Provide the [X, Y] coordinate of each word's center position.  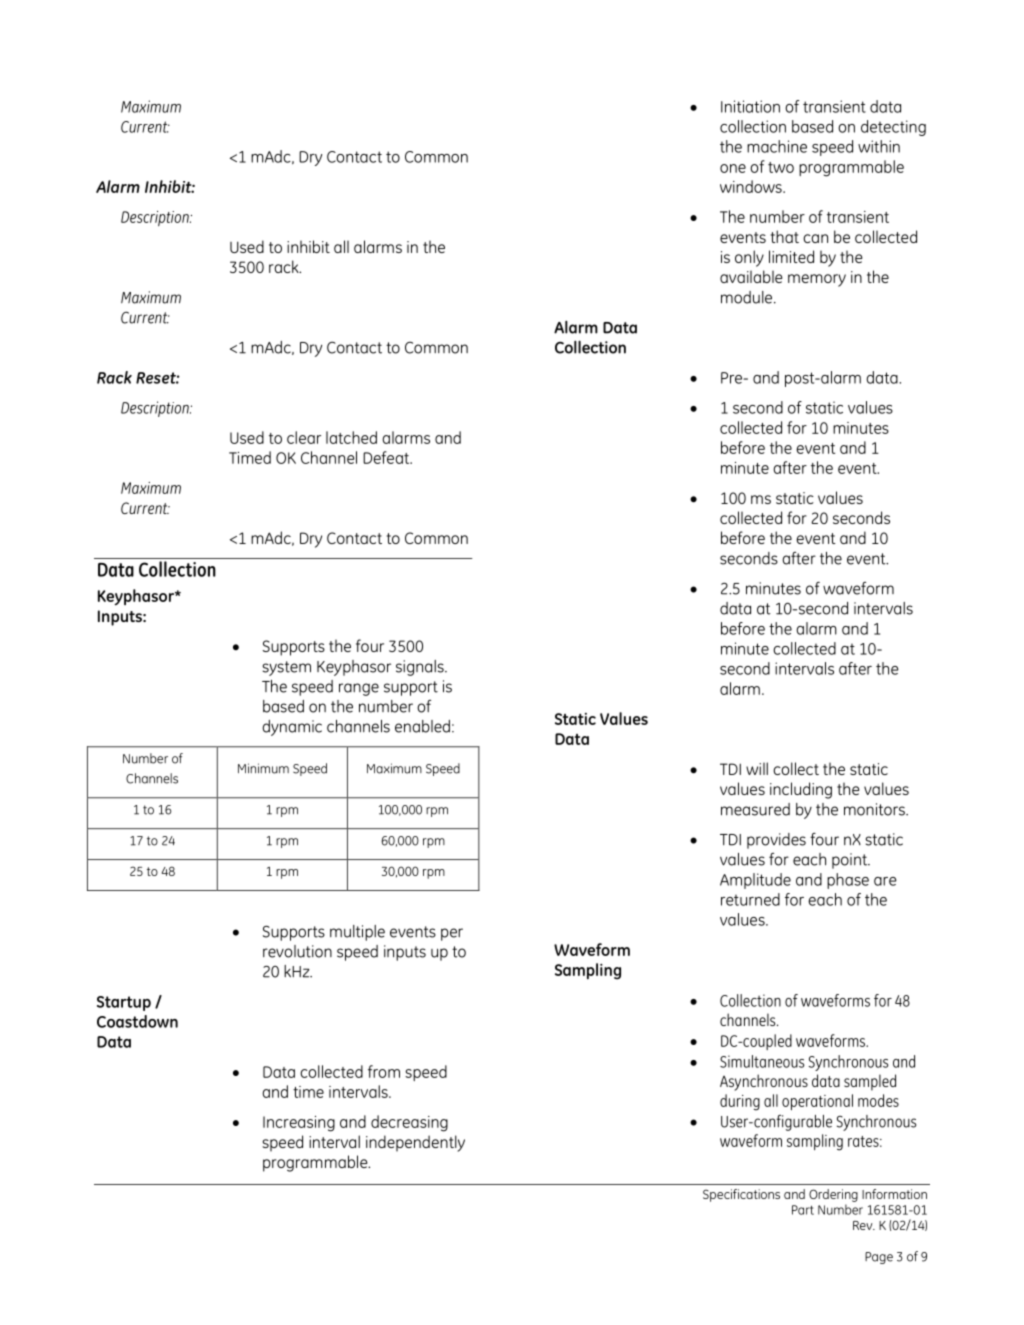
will [757, 768]
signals [421, 668]
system [287, 668]
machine [777, 146]
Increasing [299, 1124]
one [733, 168]
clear [304, 437]
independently [415, 1143]
